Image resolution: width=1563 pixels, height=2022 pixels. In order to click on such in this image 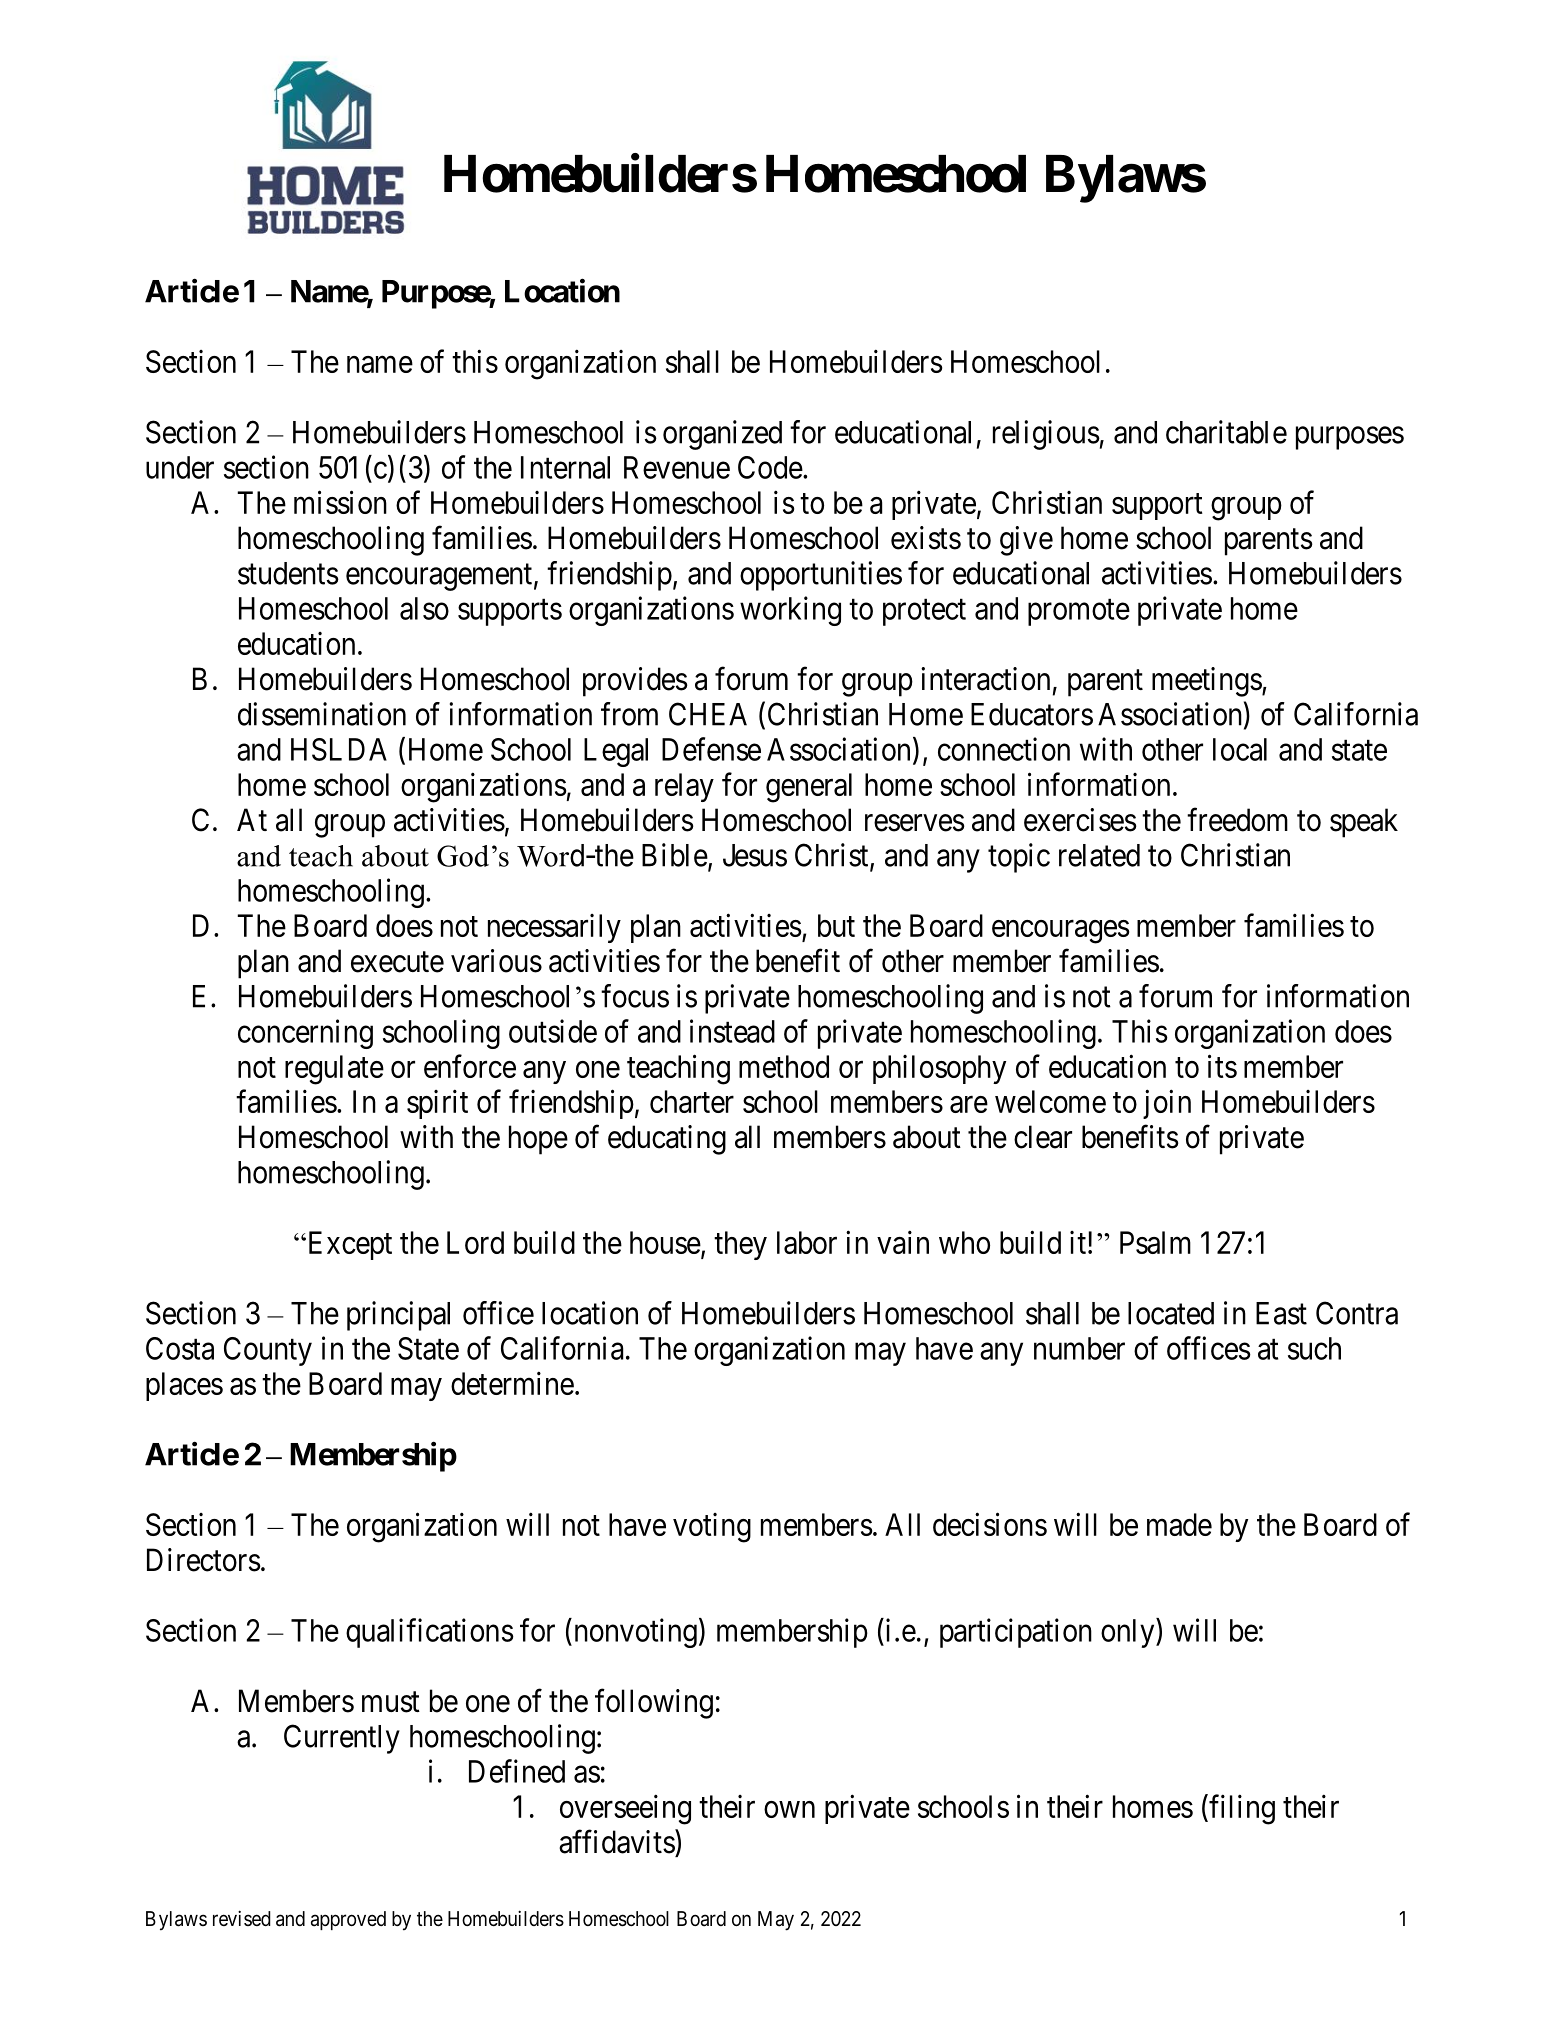, I will do `click(1314, 1348)`.
